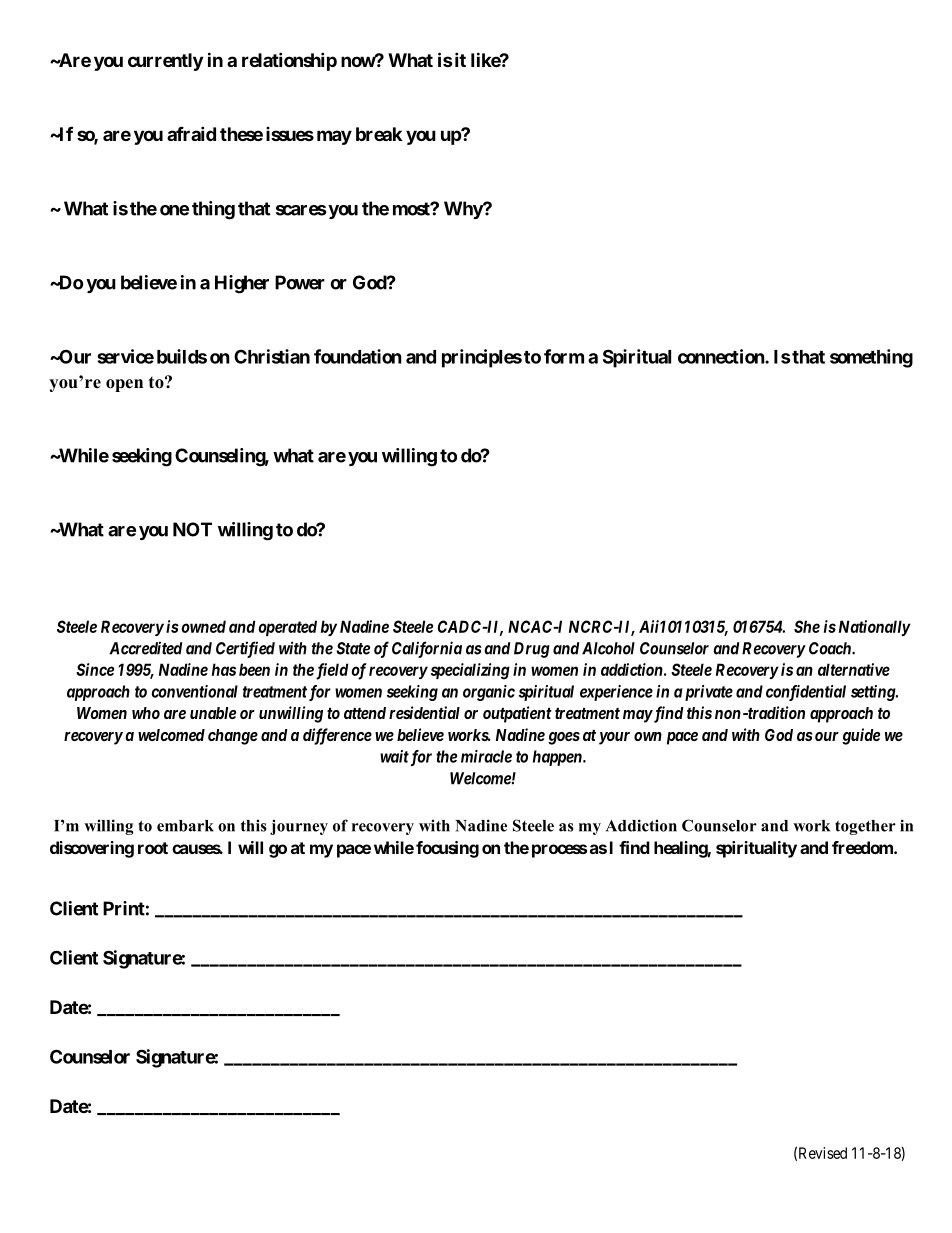 This image has height=1233, width=952. Describe the element at coordinates (464, 210) in the image. I see `Why` at that location.
